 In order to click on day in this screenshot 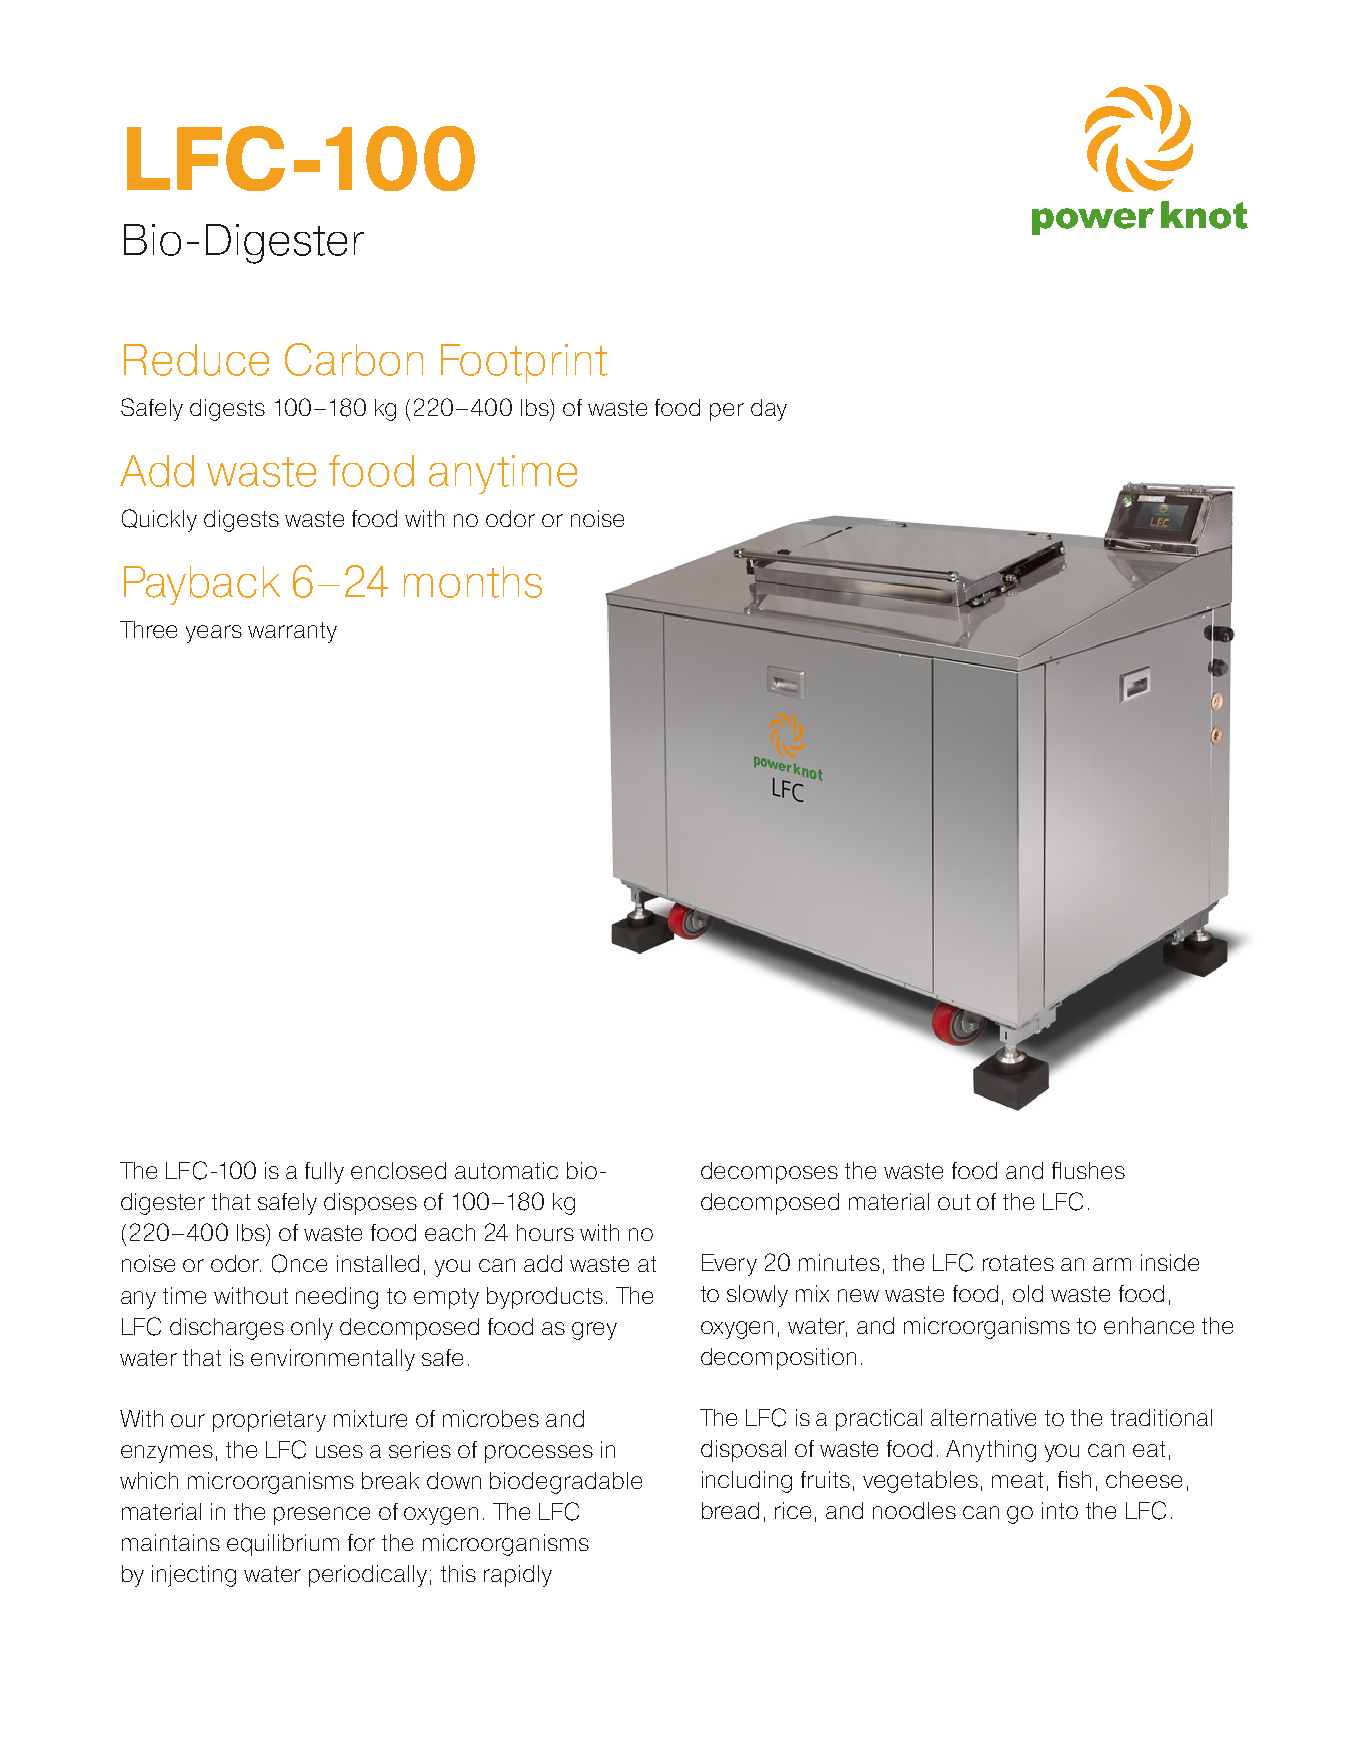, I will do `click(769, 410)`.
